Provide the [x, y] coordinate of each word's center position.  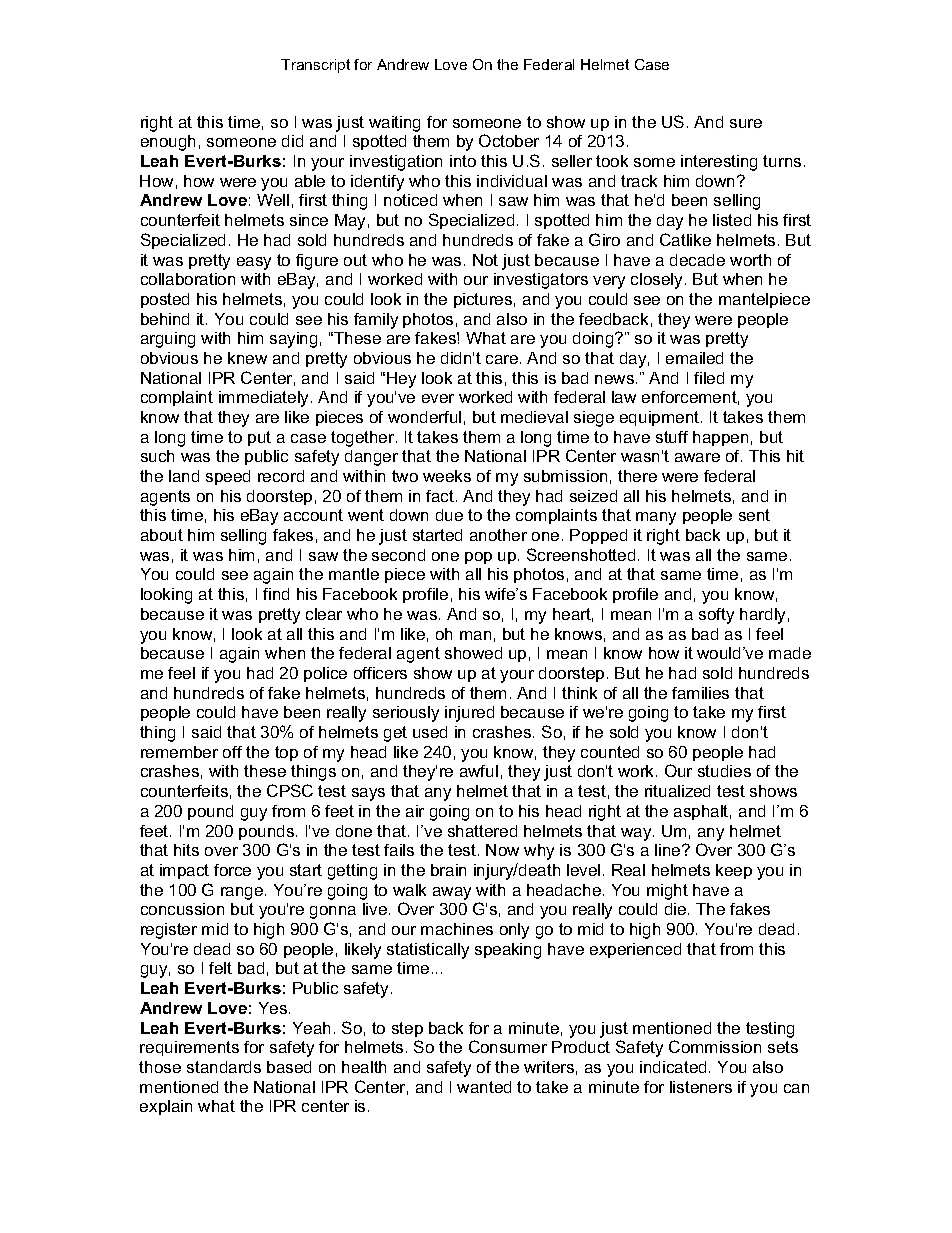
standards [224, 1067]
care [503, 359]
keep [734, 871]
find [276, 594]
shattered [482, 831]
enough [168, 143]
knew [247, 358]
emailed [694, 358]
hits [186, 850]
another [498, 535]
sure [746, 123]
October [509, 140]
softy [716, 616]
